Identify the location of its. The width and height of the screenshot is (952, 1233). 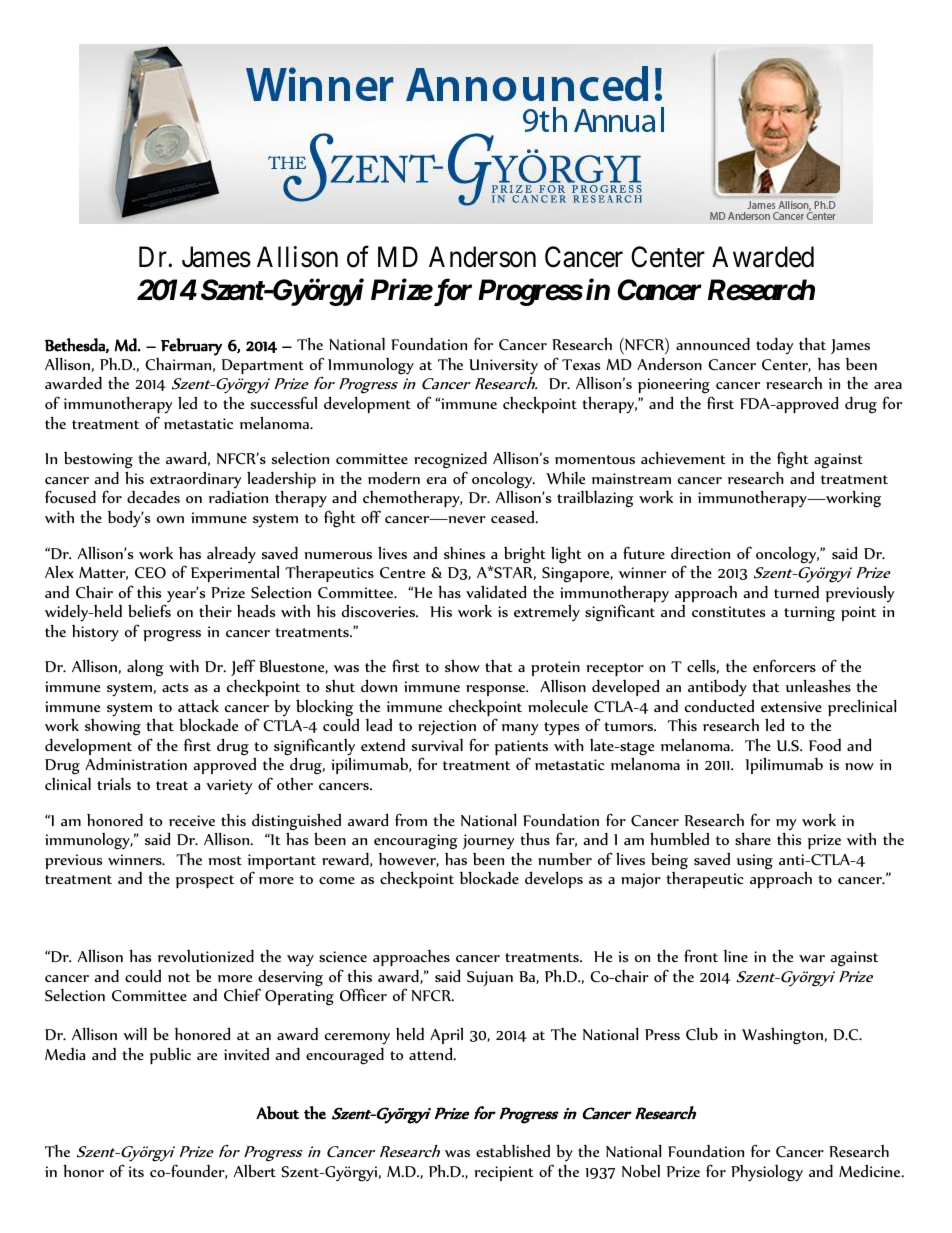
(136, 1171).
